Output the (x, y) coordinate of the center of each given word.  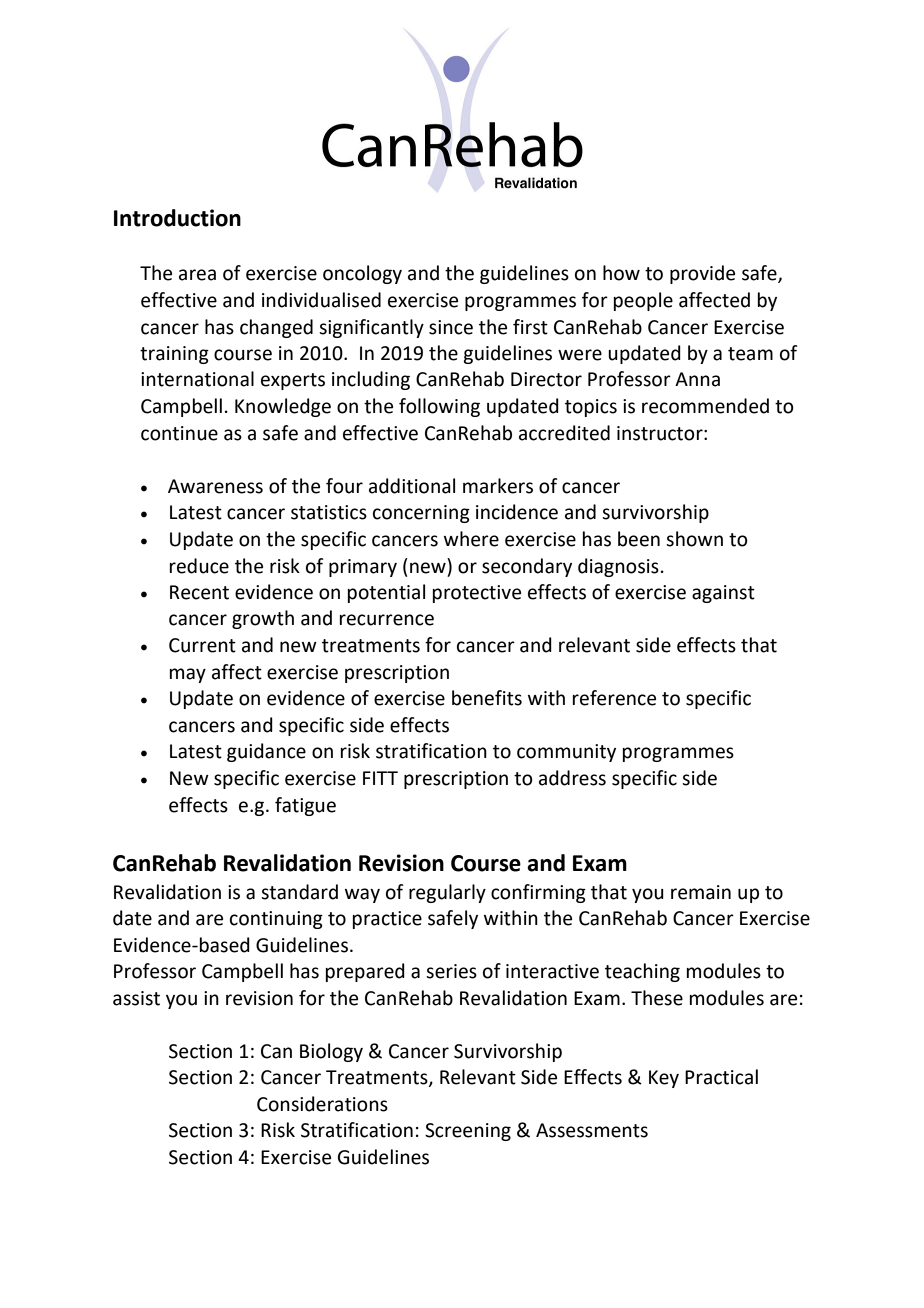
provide (702, 274)
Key (664, 1079)
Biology (331, 1052)
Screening (468, 1132)
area (197, 275)
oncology (362, 274)
